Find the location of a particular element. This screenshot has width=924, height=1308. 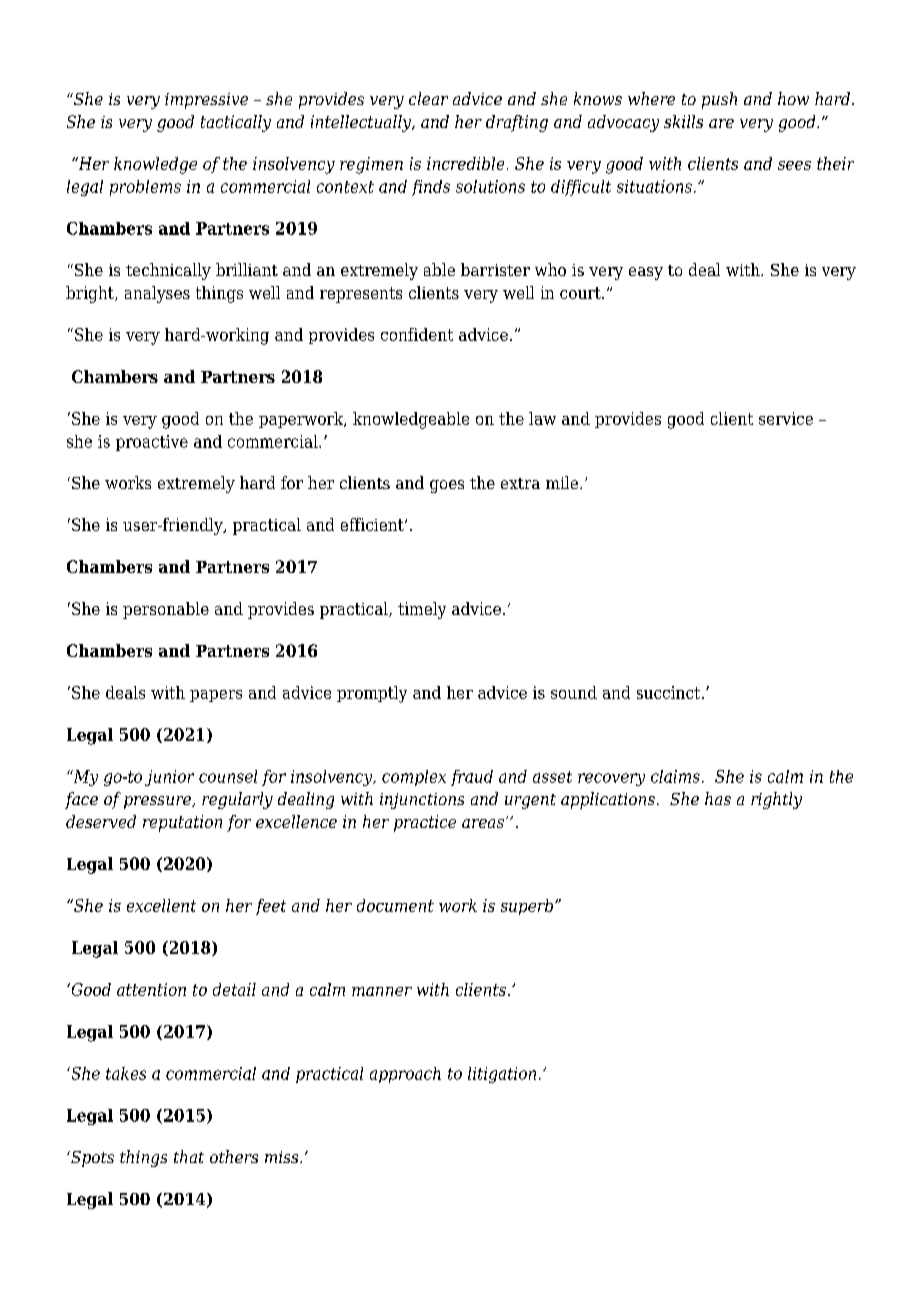

service is located at coordinates (786, 418).
